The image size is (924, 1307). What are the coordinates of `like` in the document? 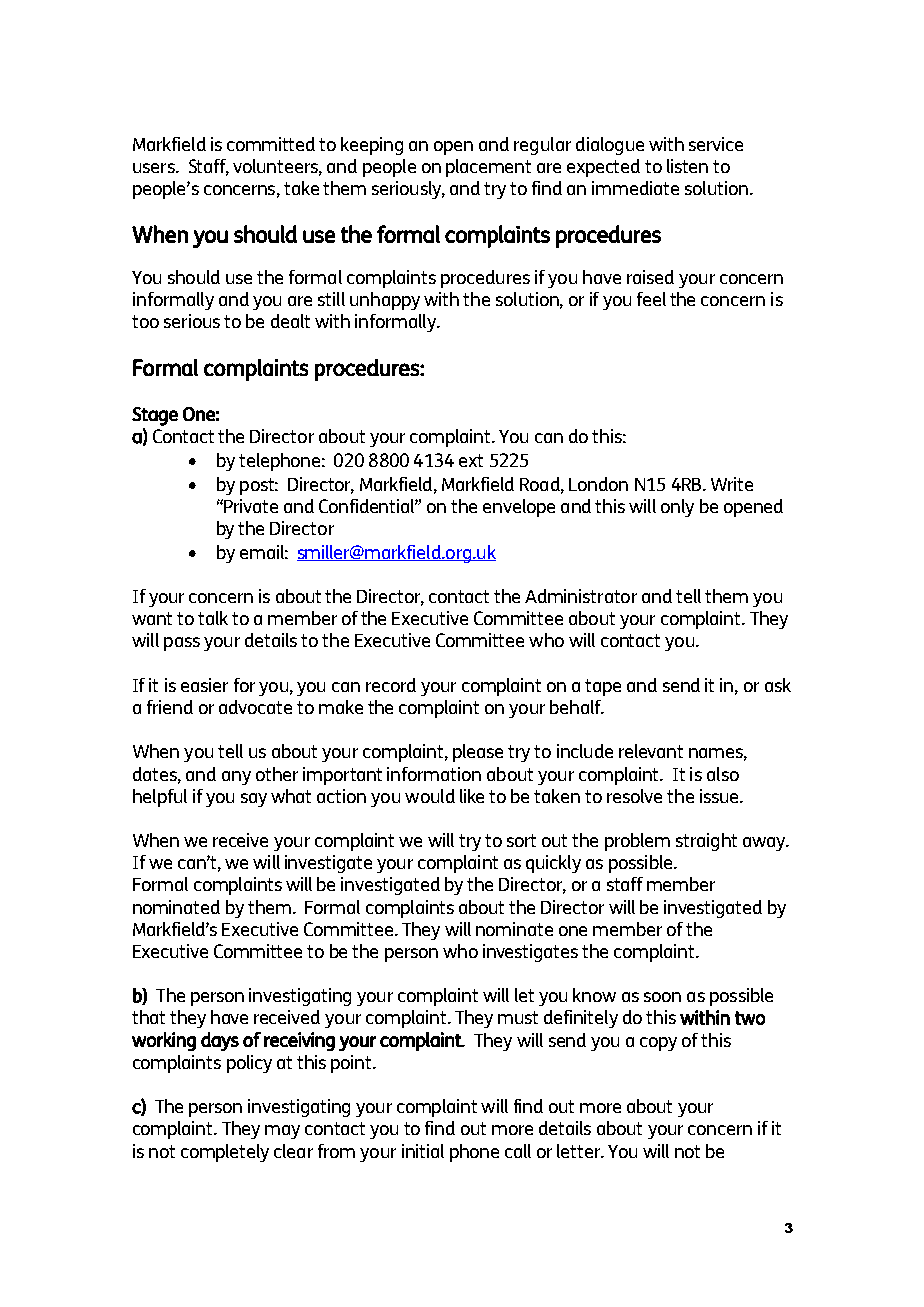 It's located at (472, 796).
